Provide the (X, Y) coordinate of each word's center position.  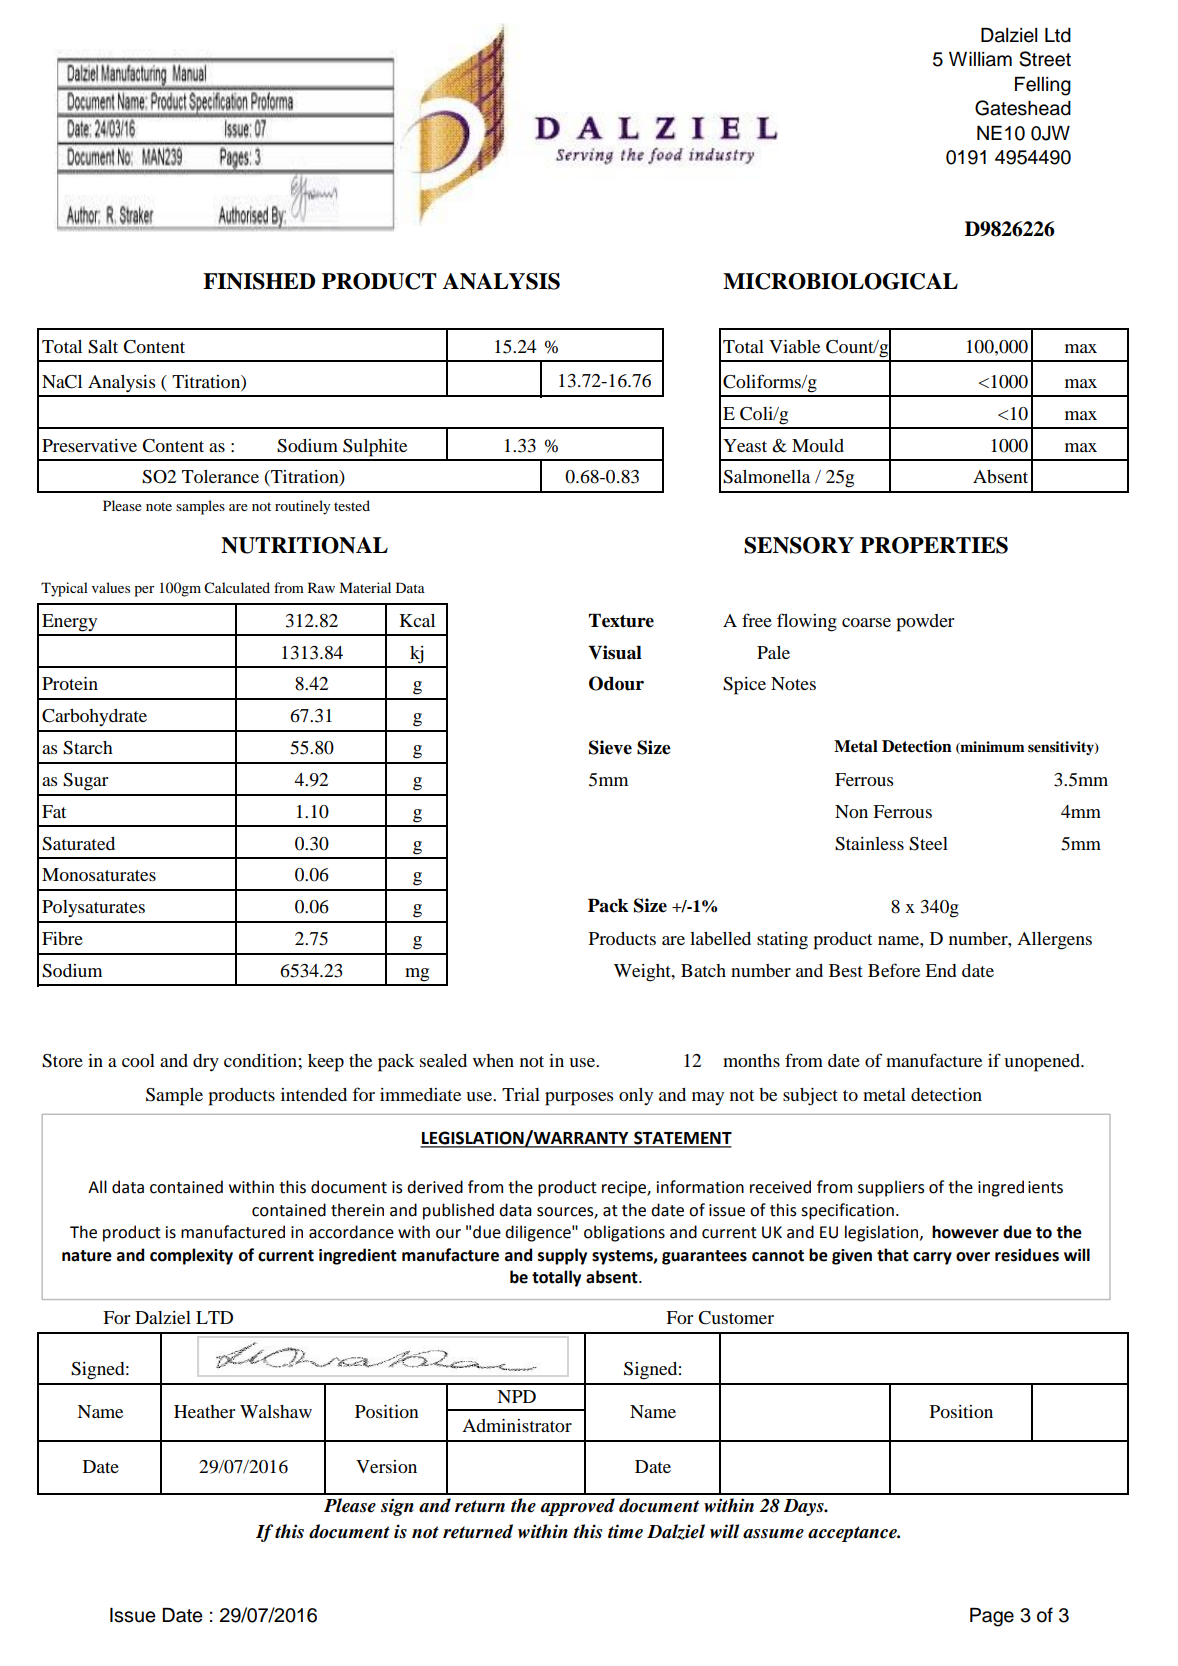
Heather (204, 1411)
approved (578, 1507)
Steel (928, 844)
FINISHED (259, 281)
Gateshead (1023, 108)
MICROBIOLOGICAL (840, 281)
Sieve (610, 747)
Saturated (78, 844)
